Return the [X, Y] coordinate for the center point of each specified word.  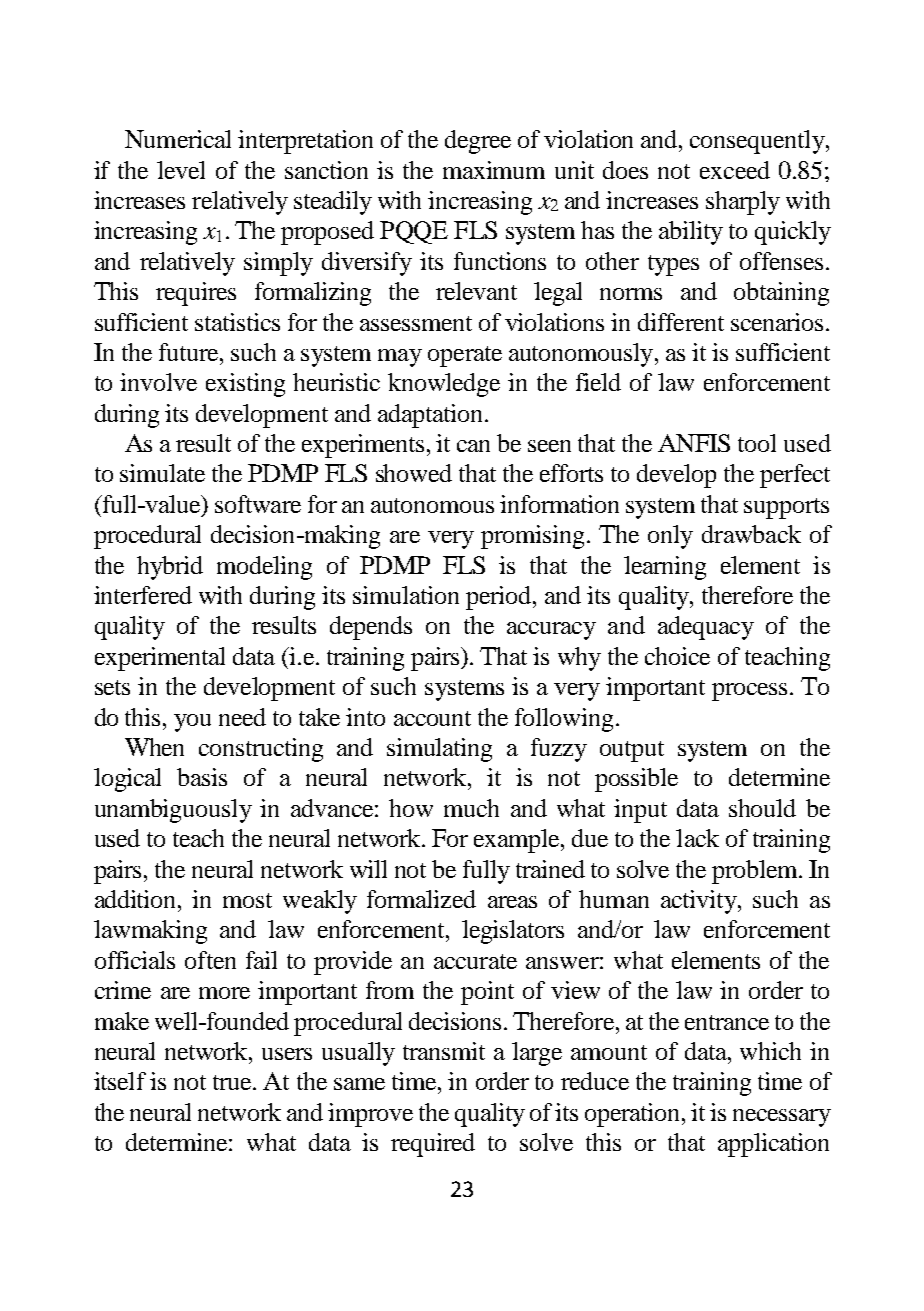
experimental [160, 659]
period [500, 598]
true [233, 1082]
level [181, 170]
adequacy [706, 628]
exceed [735, 170]
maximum [494, 170]
